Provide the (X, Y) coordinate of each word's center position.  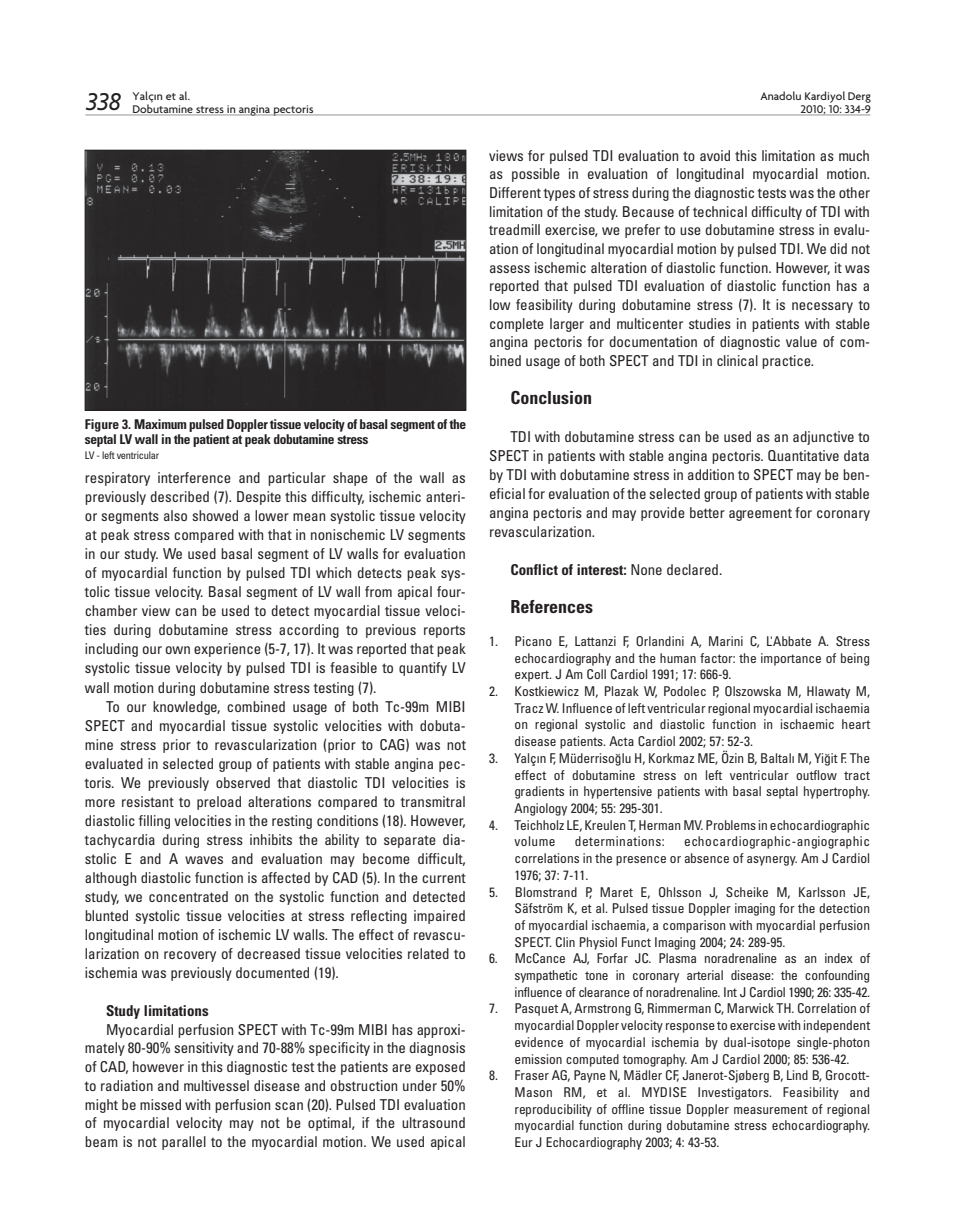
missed (160, 1104)
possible (536, 175)
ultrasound (433, 1122)
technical (720, 211)
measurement (771, 1109)
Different (515, 192)
